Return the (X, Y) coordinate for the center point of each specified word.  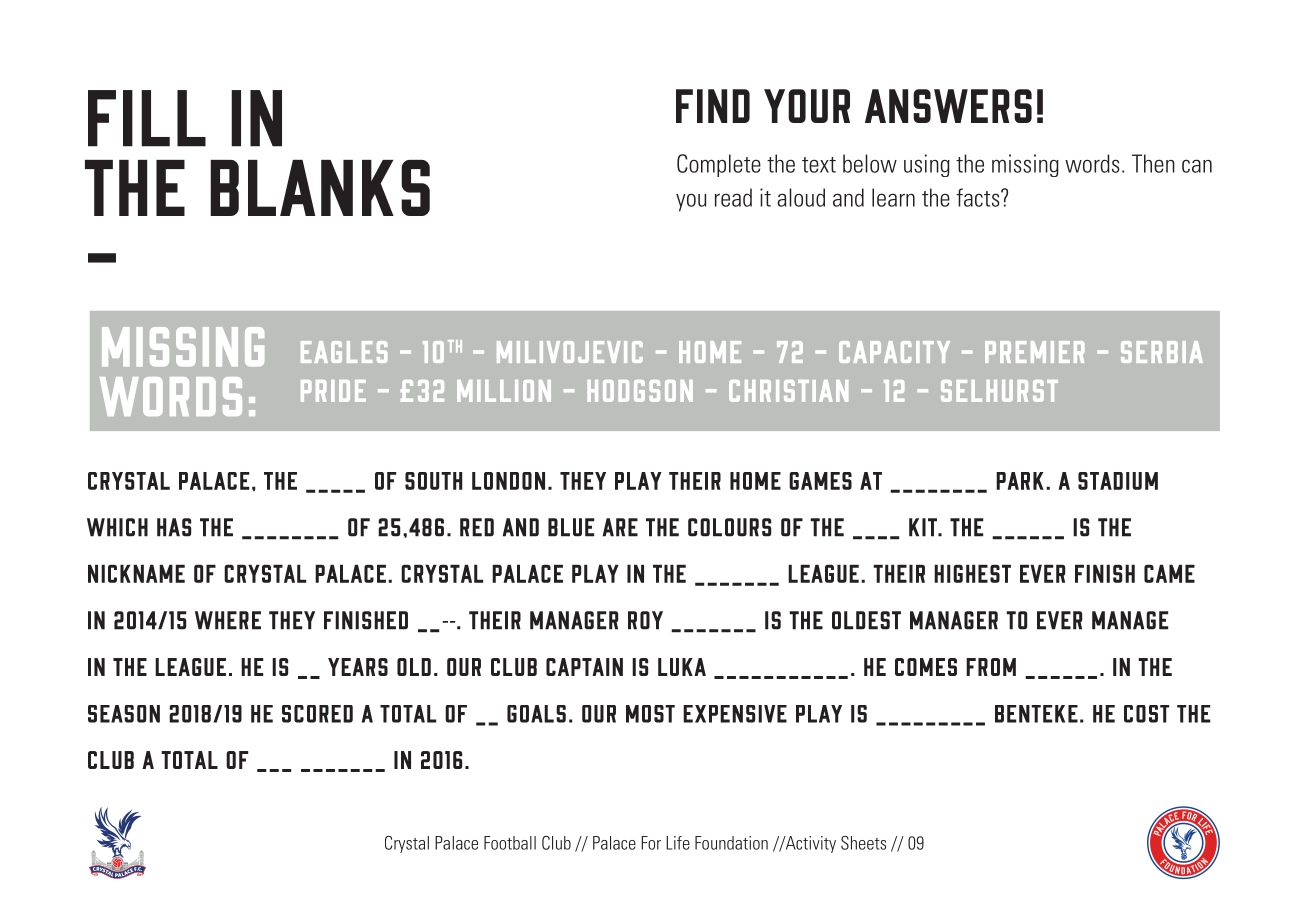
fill (147, 118)
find (713, 106)
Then (1153, 163)
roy (645, 620)
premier (1034, 352)
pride (333, 391)
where (228, 620)
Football (510, 843)
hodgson (640, 391)
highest (972, 574)
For (651, 843)
